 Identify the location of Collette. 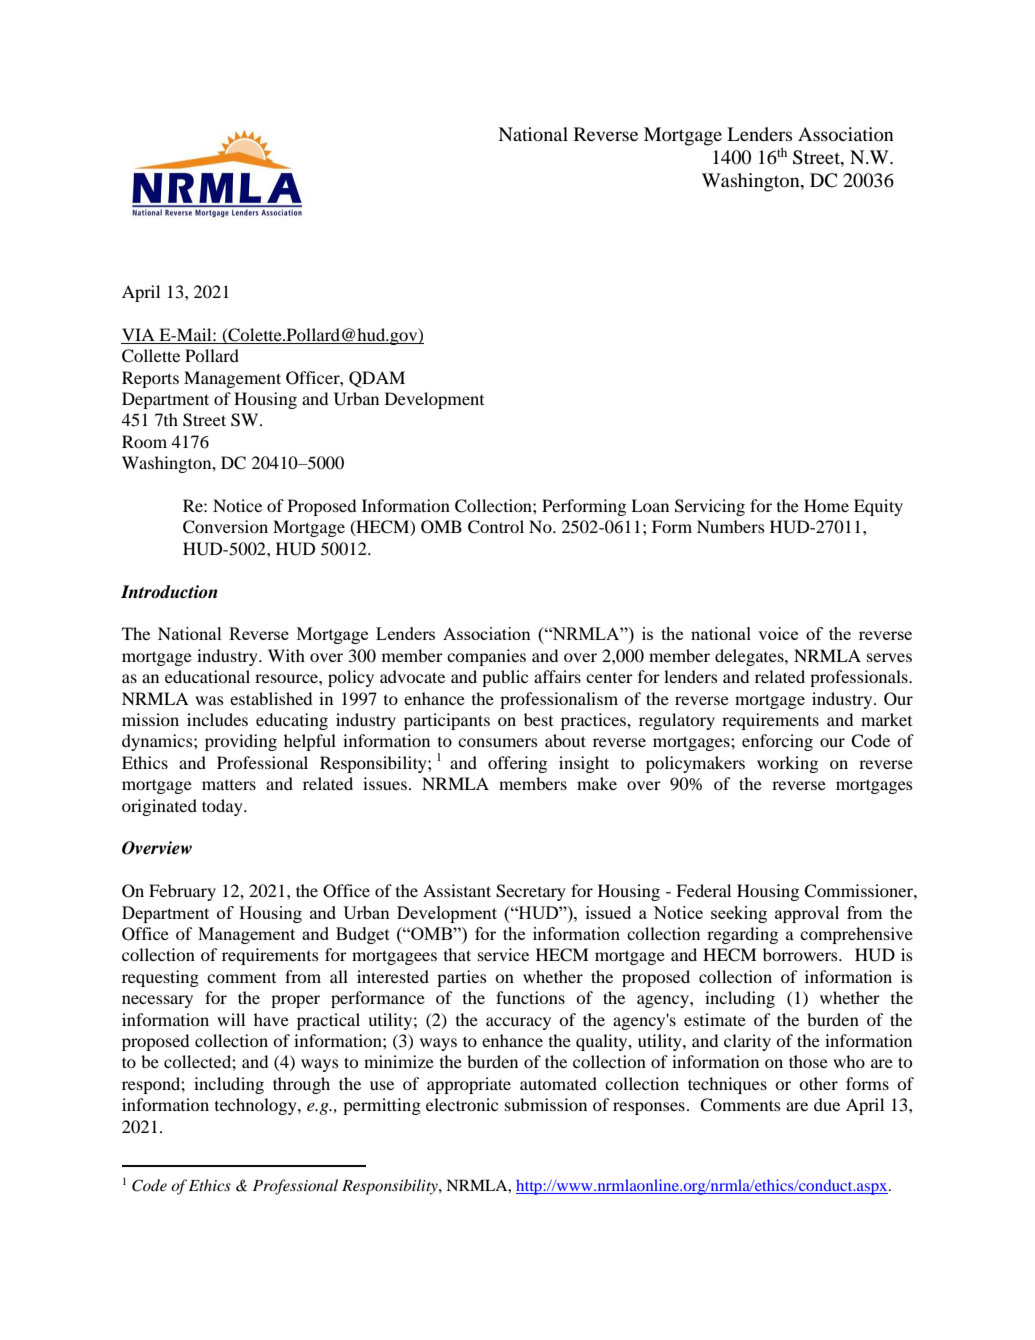
(151, 356).
